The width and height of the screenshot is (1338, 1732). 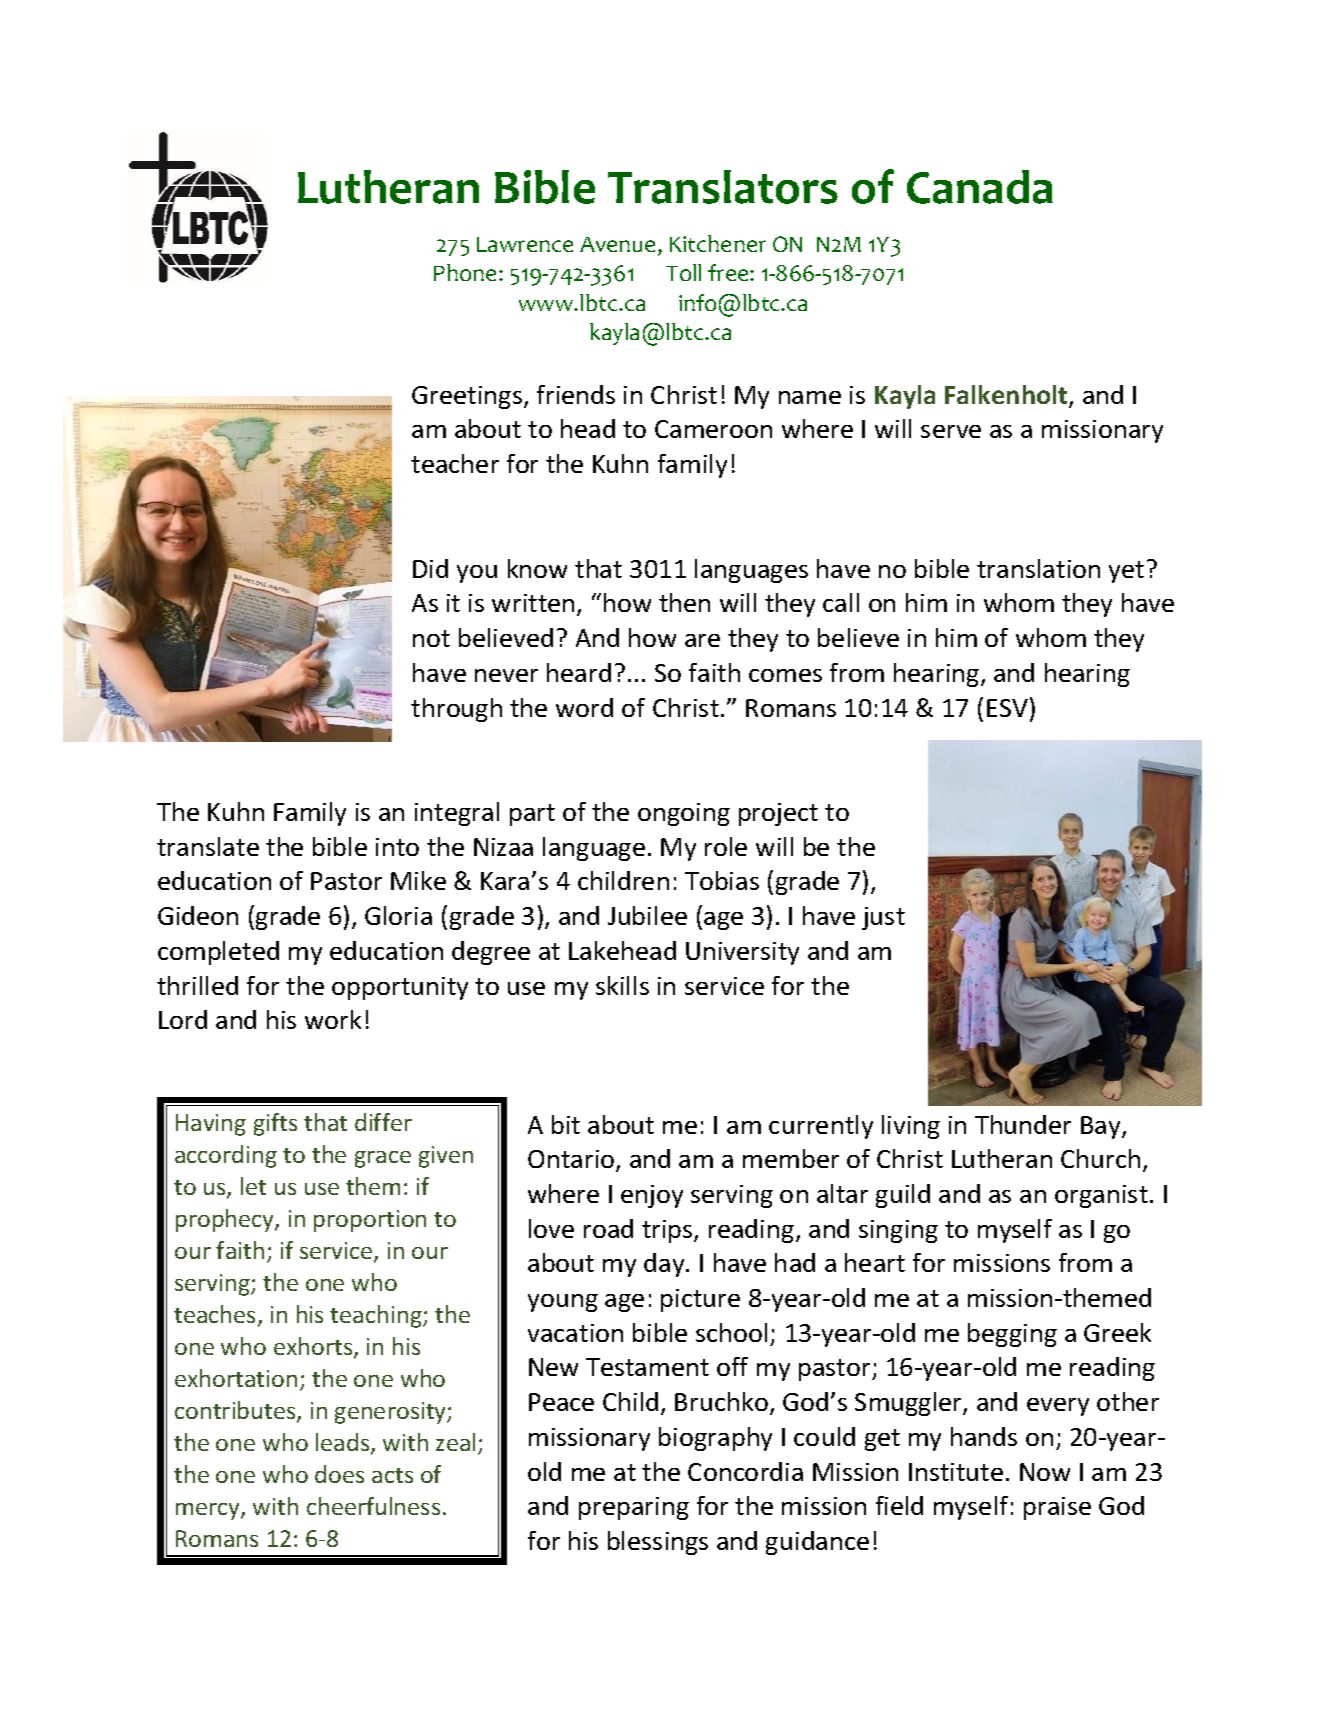 What do you see at coordinates (634, 1508) in the screenshot?
I see `preparing` at bounding box center [634, 1508].
